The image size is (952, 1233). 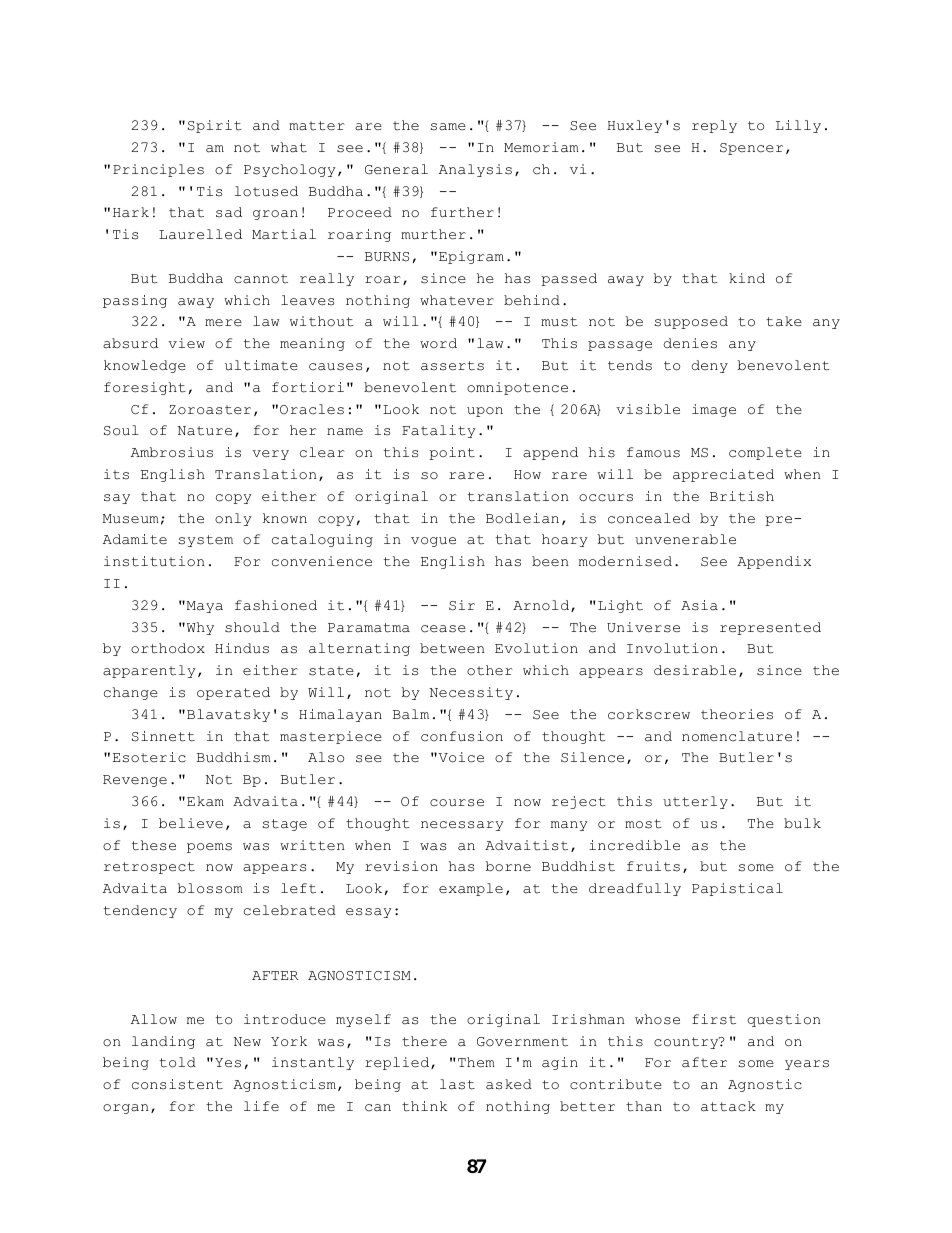 I want to click on poems, so click(x=209, y=848).
